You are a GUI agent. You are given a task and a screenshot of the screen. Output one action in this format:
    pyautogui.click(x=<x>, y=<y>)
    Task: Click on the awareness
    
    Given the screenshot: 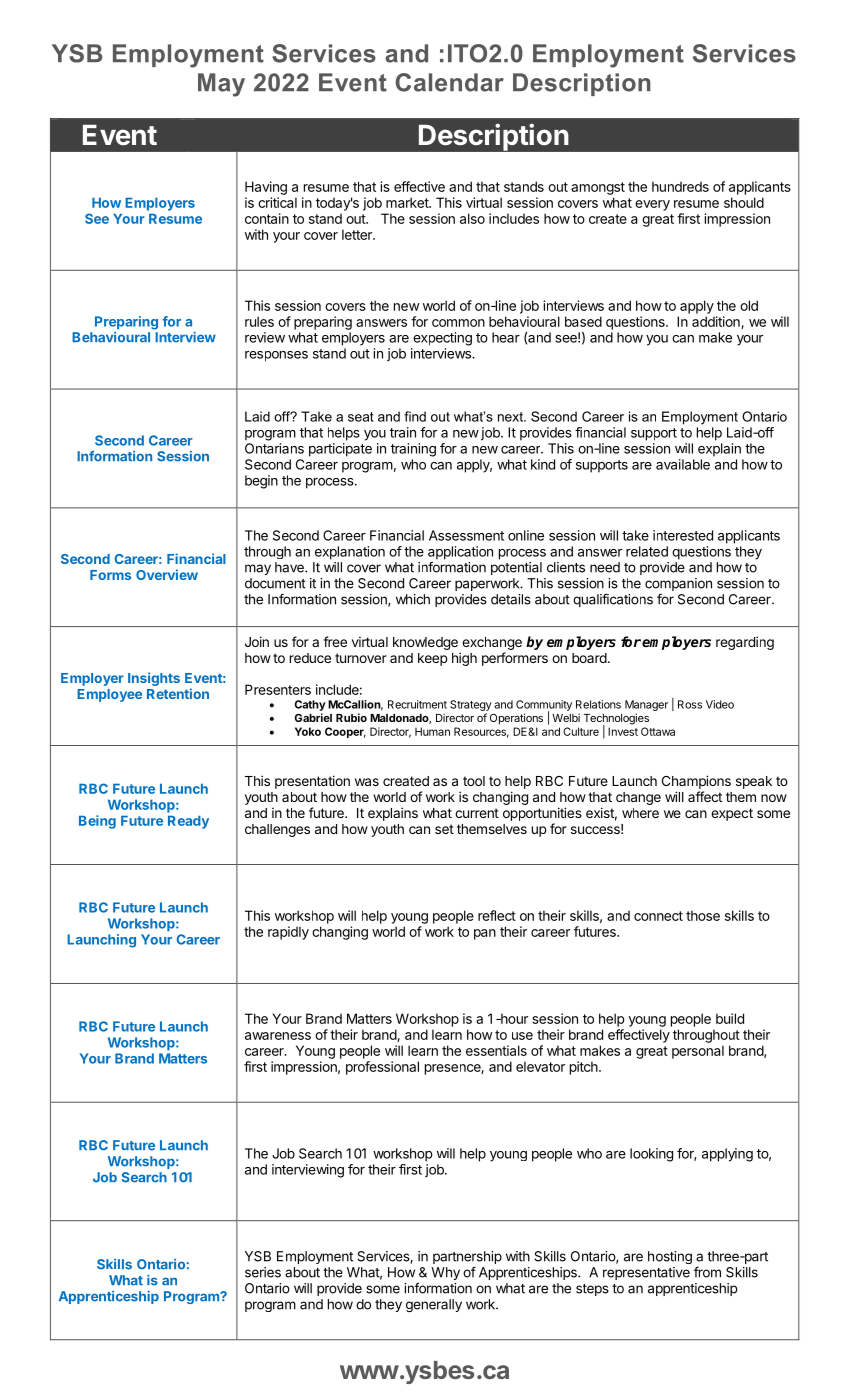 What is the action you would take?
    pyautogui.click(x=278, y=1036)
